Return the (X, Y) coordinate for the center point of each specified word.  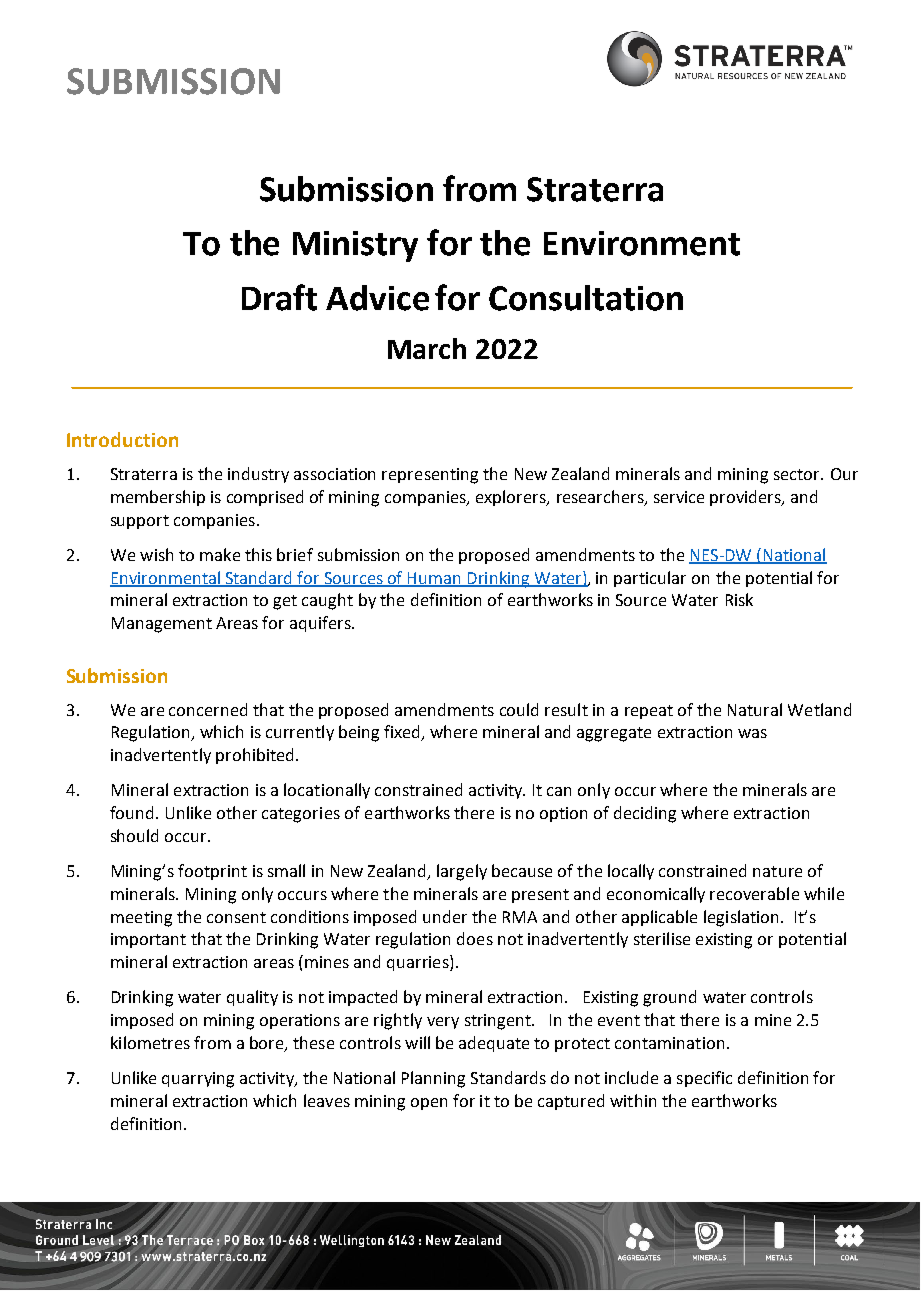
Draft (279, 297)
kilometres (150, 1042)
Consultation (586, 298)
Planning (433, 1079)
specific (704, 1079)
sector (798, 474)
